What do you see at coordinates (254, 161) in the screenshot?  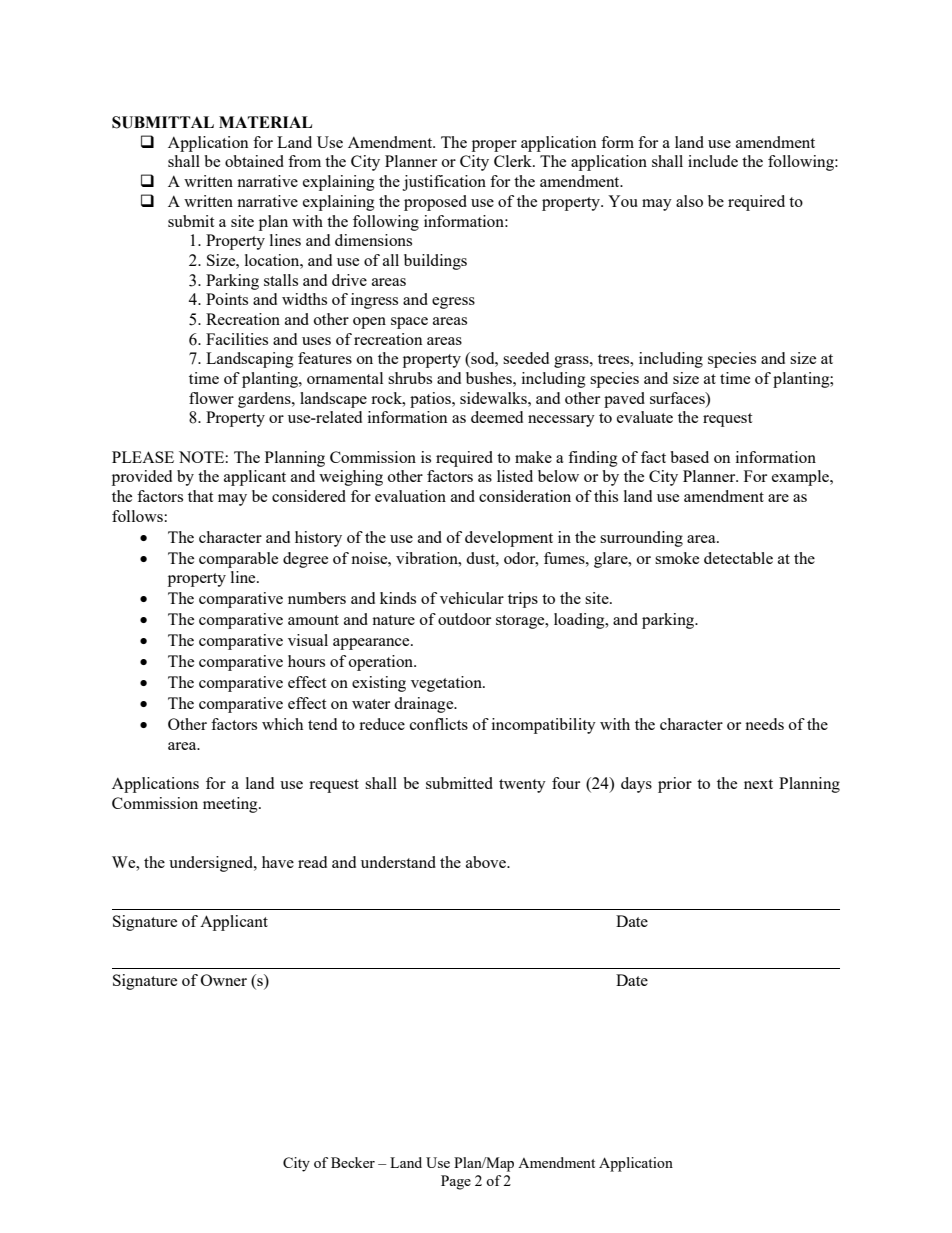 I see `obtained` at bounding box center [254, 161].
